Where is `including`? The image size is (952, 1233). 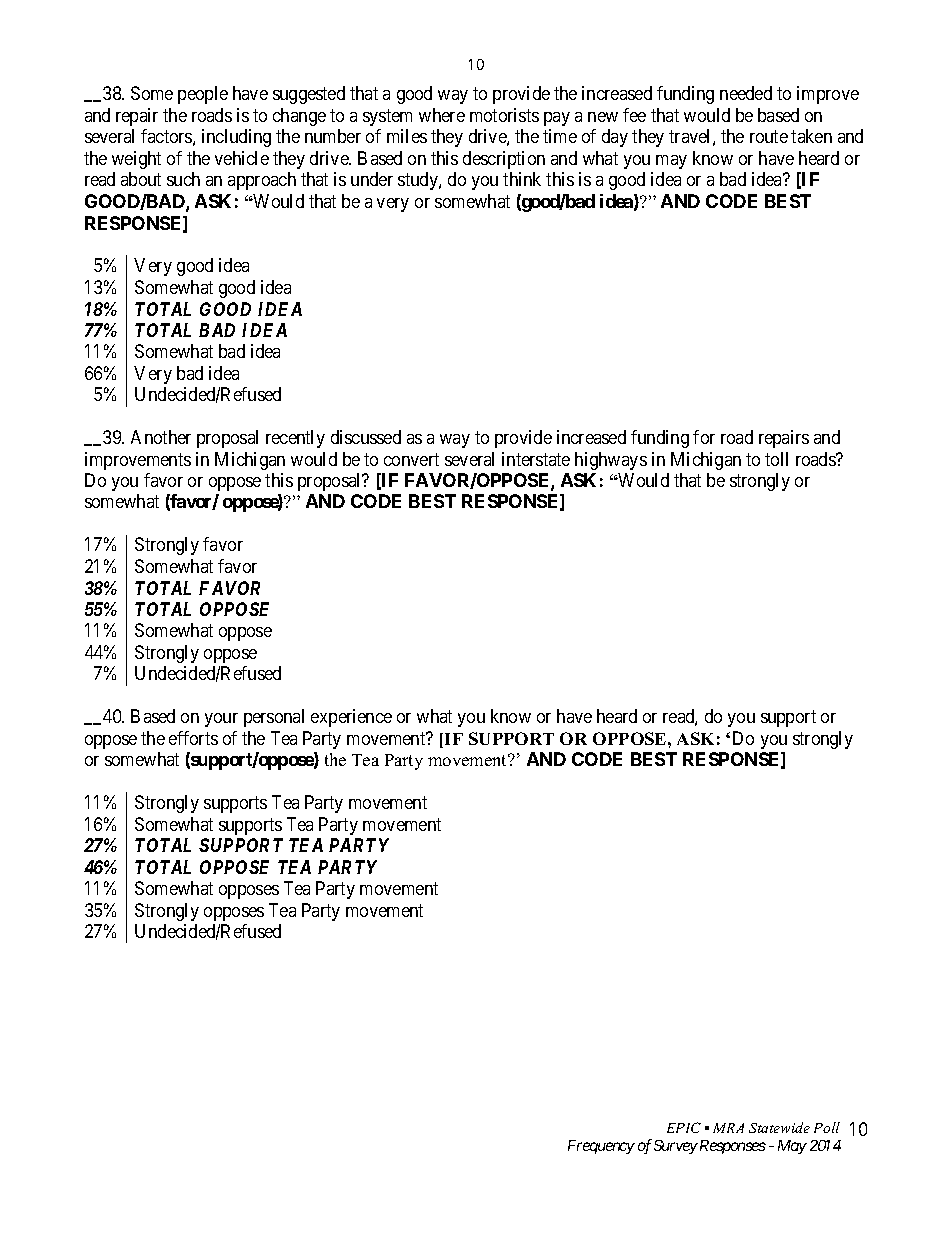
including is located at coordinates (236, 138).
